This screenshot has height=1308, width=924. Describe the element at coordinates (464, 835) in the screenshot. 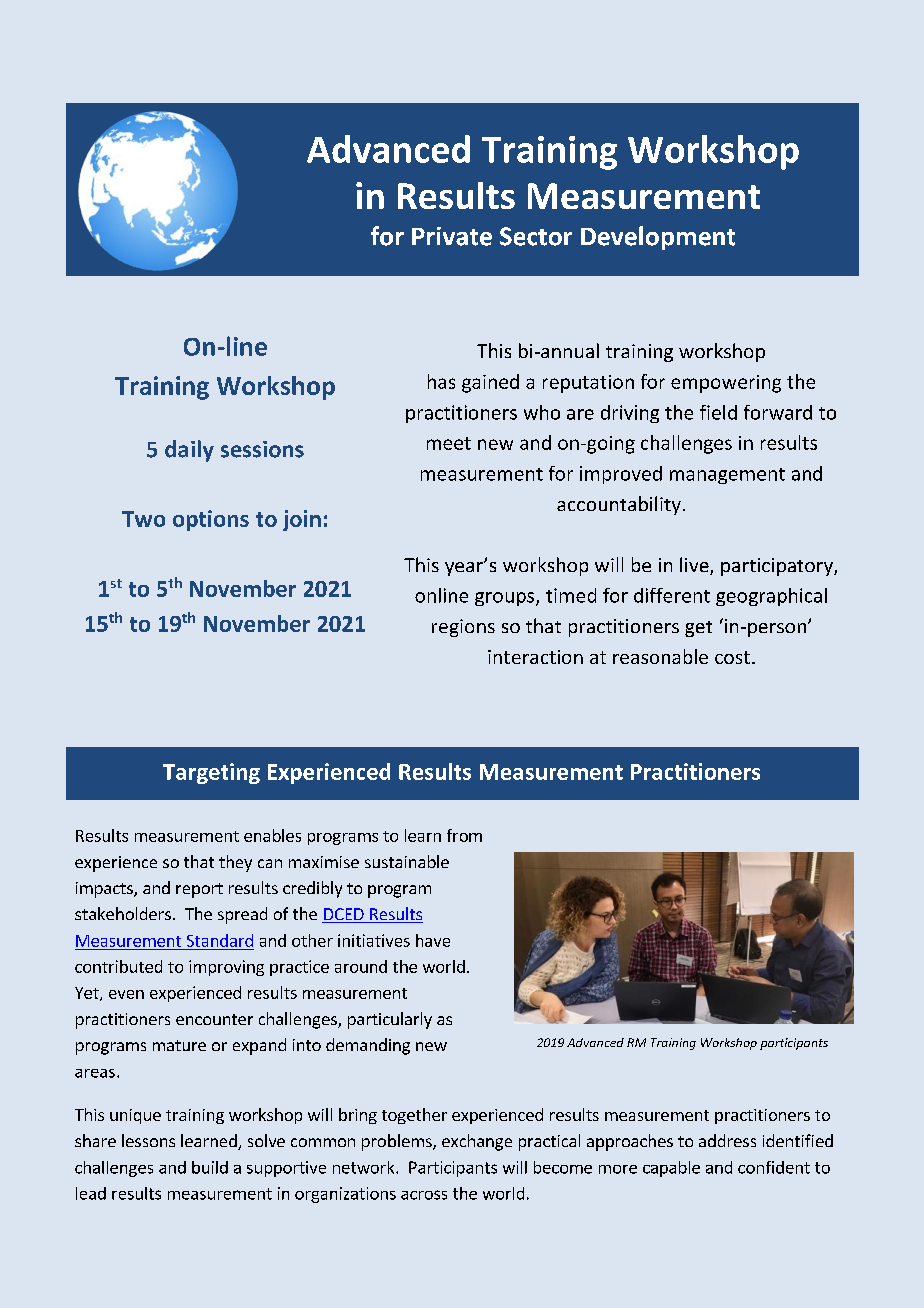

I see `from` at that location.
